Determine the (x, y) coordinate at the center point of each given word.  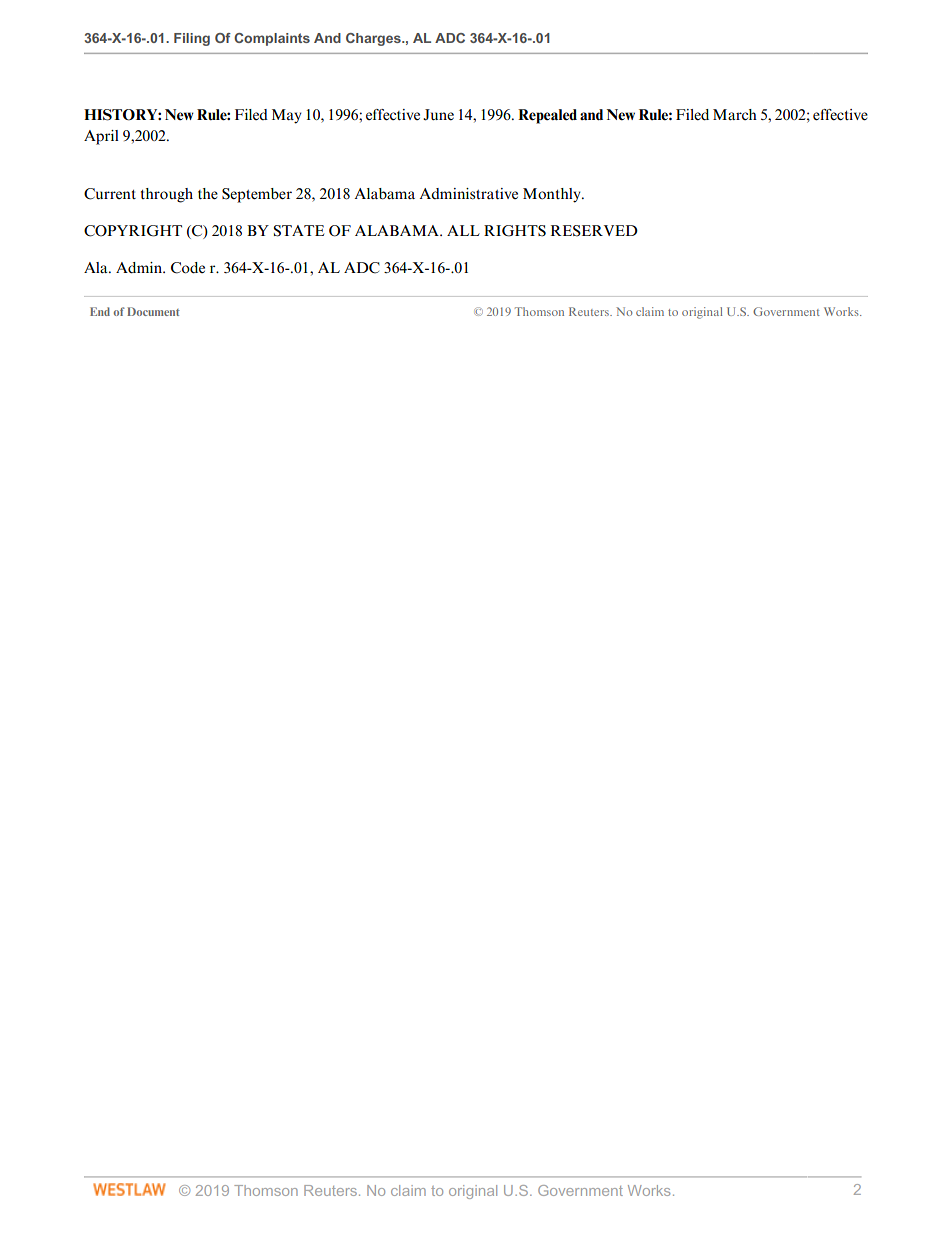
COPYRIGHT (133, 231)
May (287, 116)
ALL (463, 230)
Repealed (547, 116)
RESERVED (594, 231)
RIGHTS (515, 231)
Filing (192, 39)
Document (153, 311)
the (208, 194)
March (735, 114)
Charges (374, 39)
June (438, 115)
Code (188, 268)
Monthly (553, 195)
